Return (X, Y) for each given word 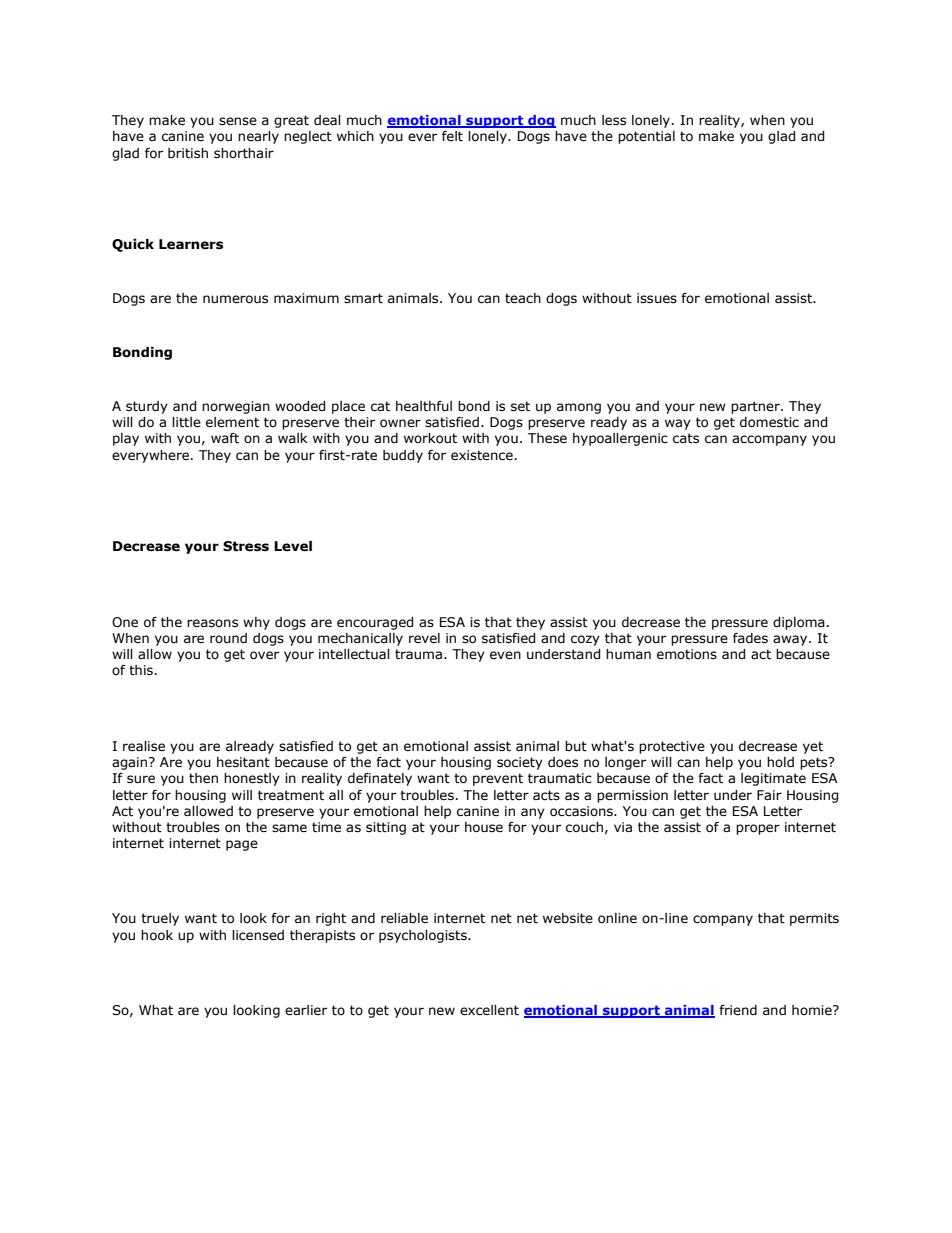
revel (424, 638)
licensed (258, 935)
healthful (424, 406)
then (203, 778)
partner (756, 407)
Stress (246, 546)
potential (646, 137)
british (188, 153)
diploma (799, 623)
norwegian (236, 407)
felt (452, 136)
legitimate (773, 779)
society (520, 763)
